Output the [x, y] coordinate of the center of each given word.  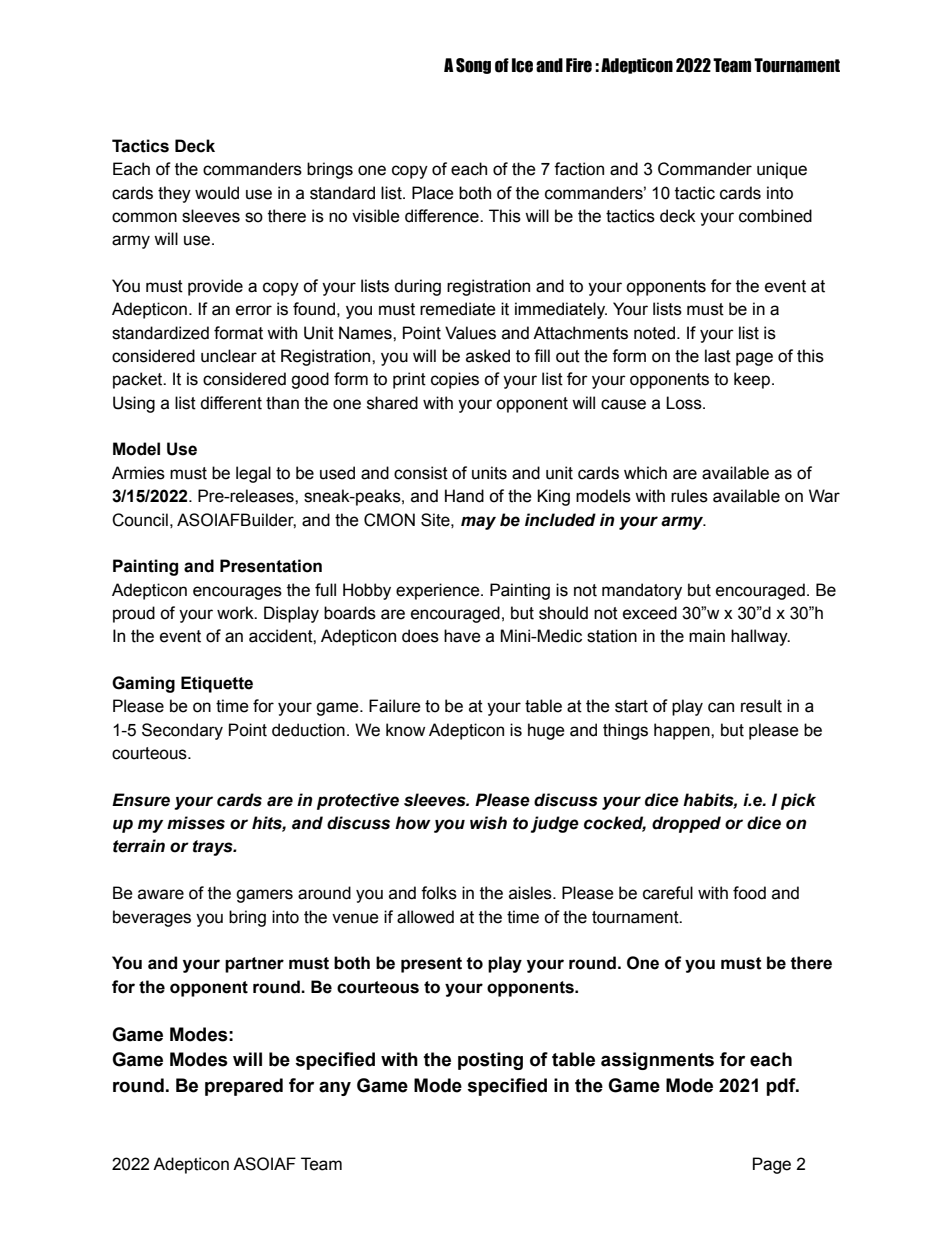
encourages [237, 593]
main [707, 636]
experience [439, 591]
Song [473, 66]
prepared [244, 1087]
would [217, 193]
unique [782, 170]
